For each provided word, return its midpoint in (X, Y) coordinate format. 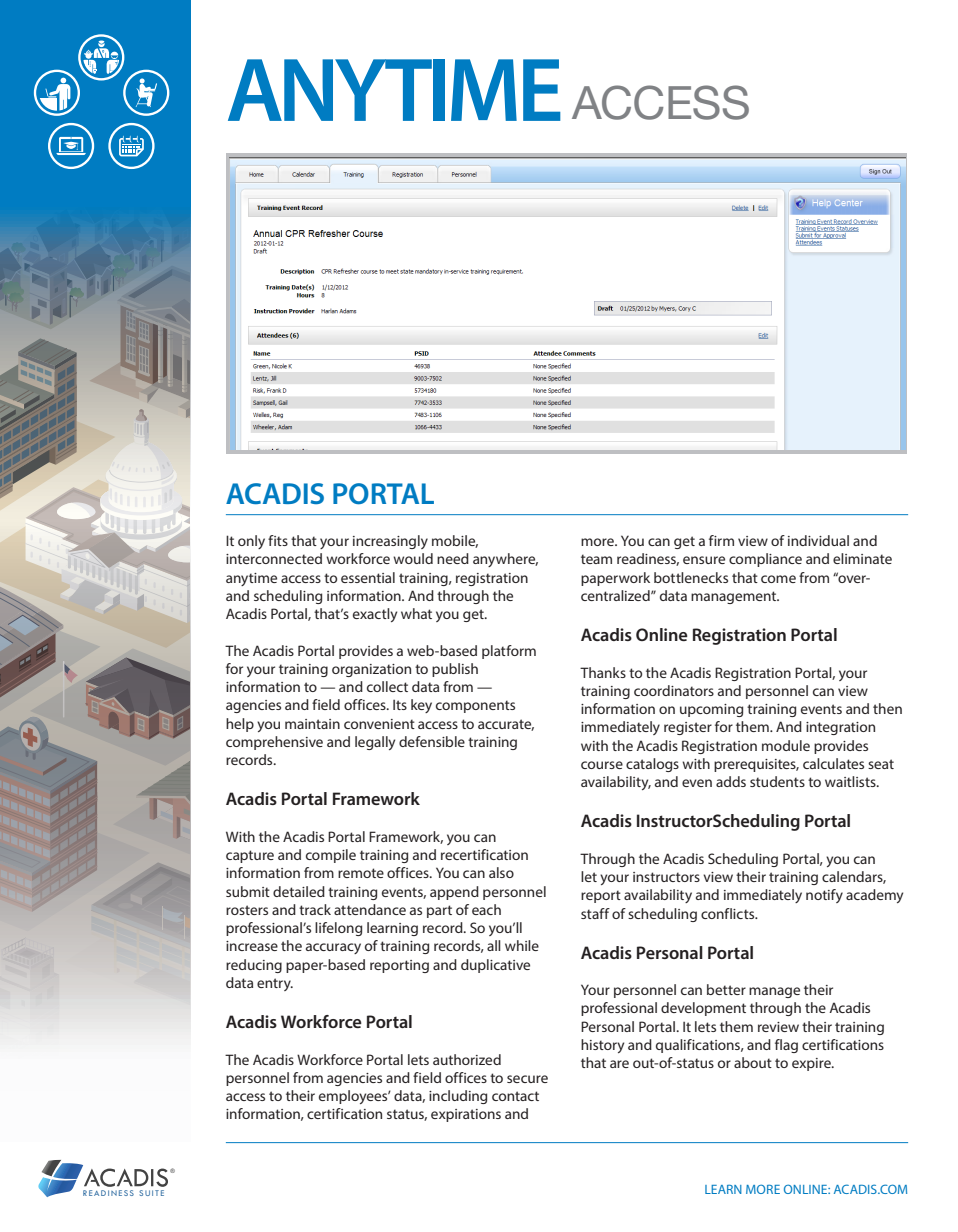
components (475, 706)
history (602, 1046)
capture (250, 856)
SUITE (151, 1193)
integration (840, 728)
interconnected (274, 558)
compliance (765, 560)
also (501, 872)
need (453, 558)
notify (824, 896)
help (240, 725)
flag (786, 1046)
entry (275, 984)
